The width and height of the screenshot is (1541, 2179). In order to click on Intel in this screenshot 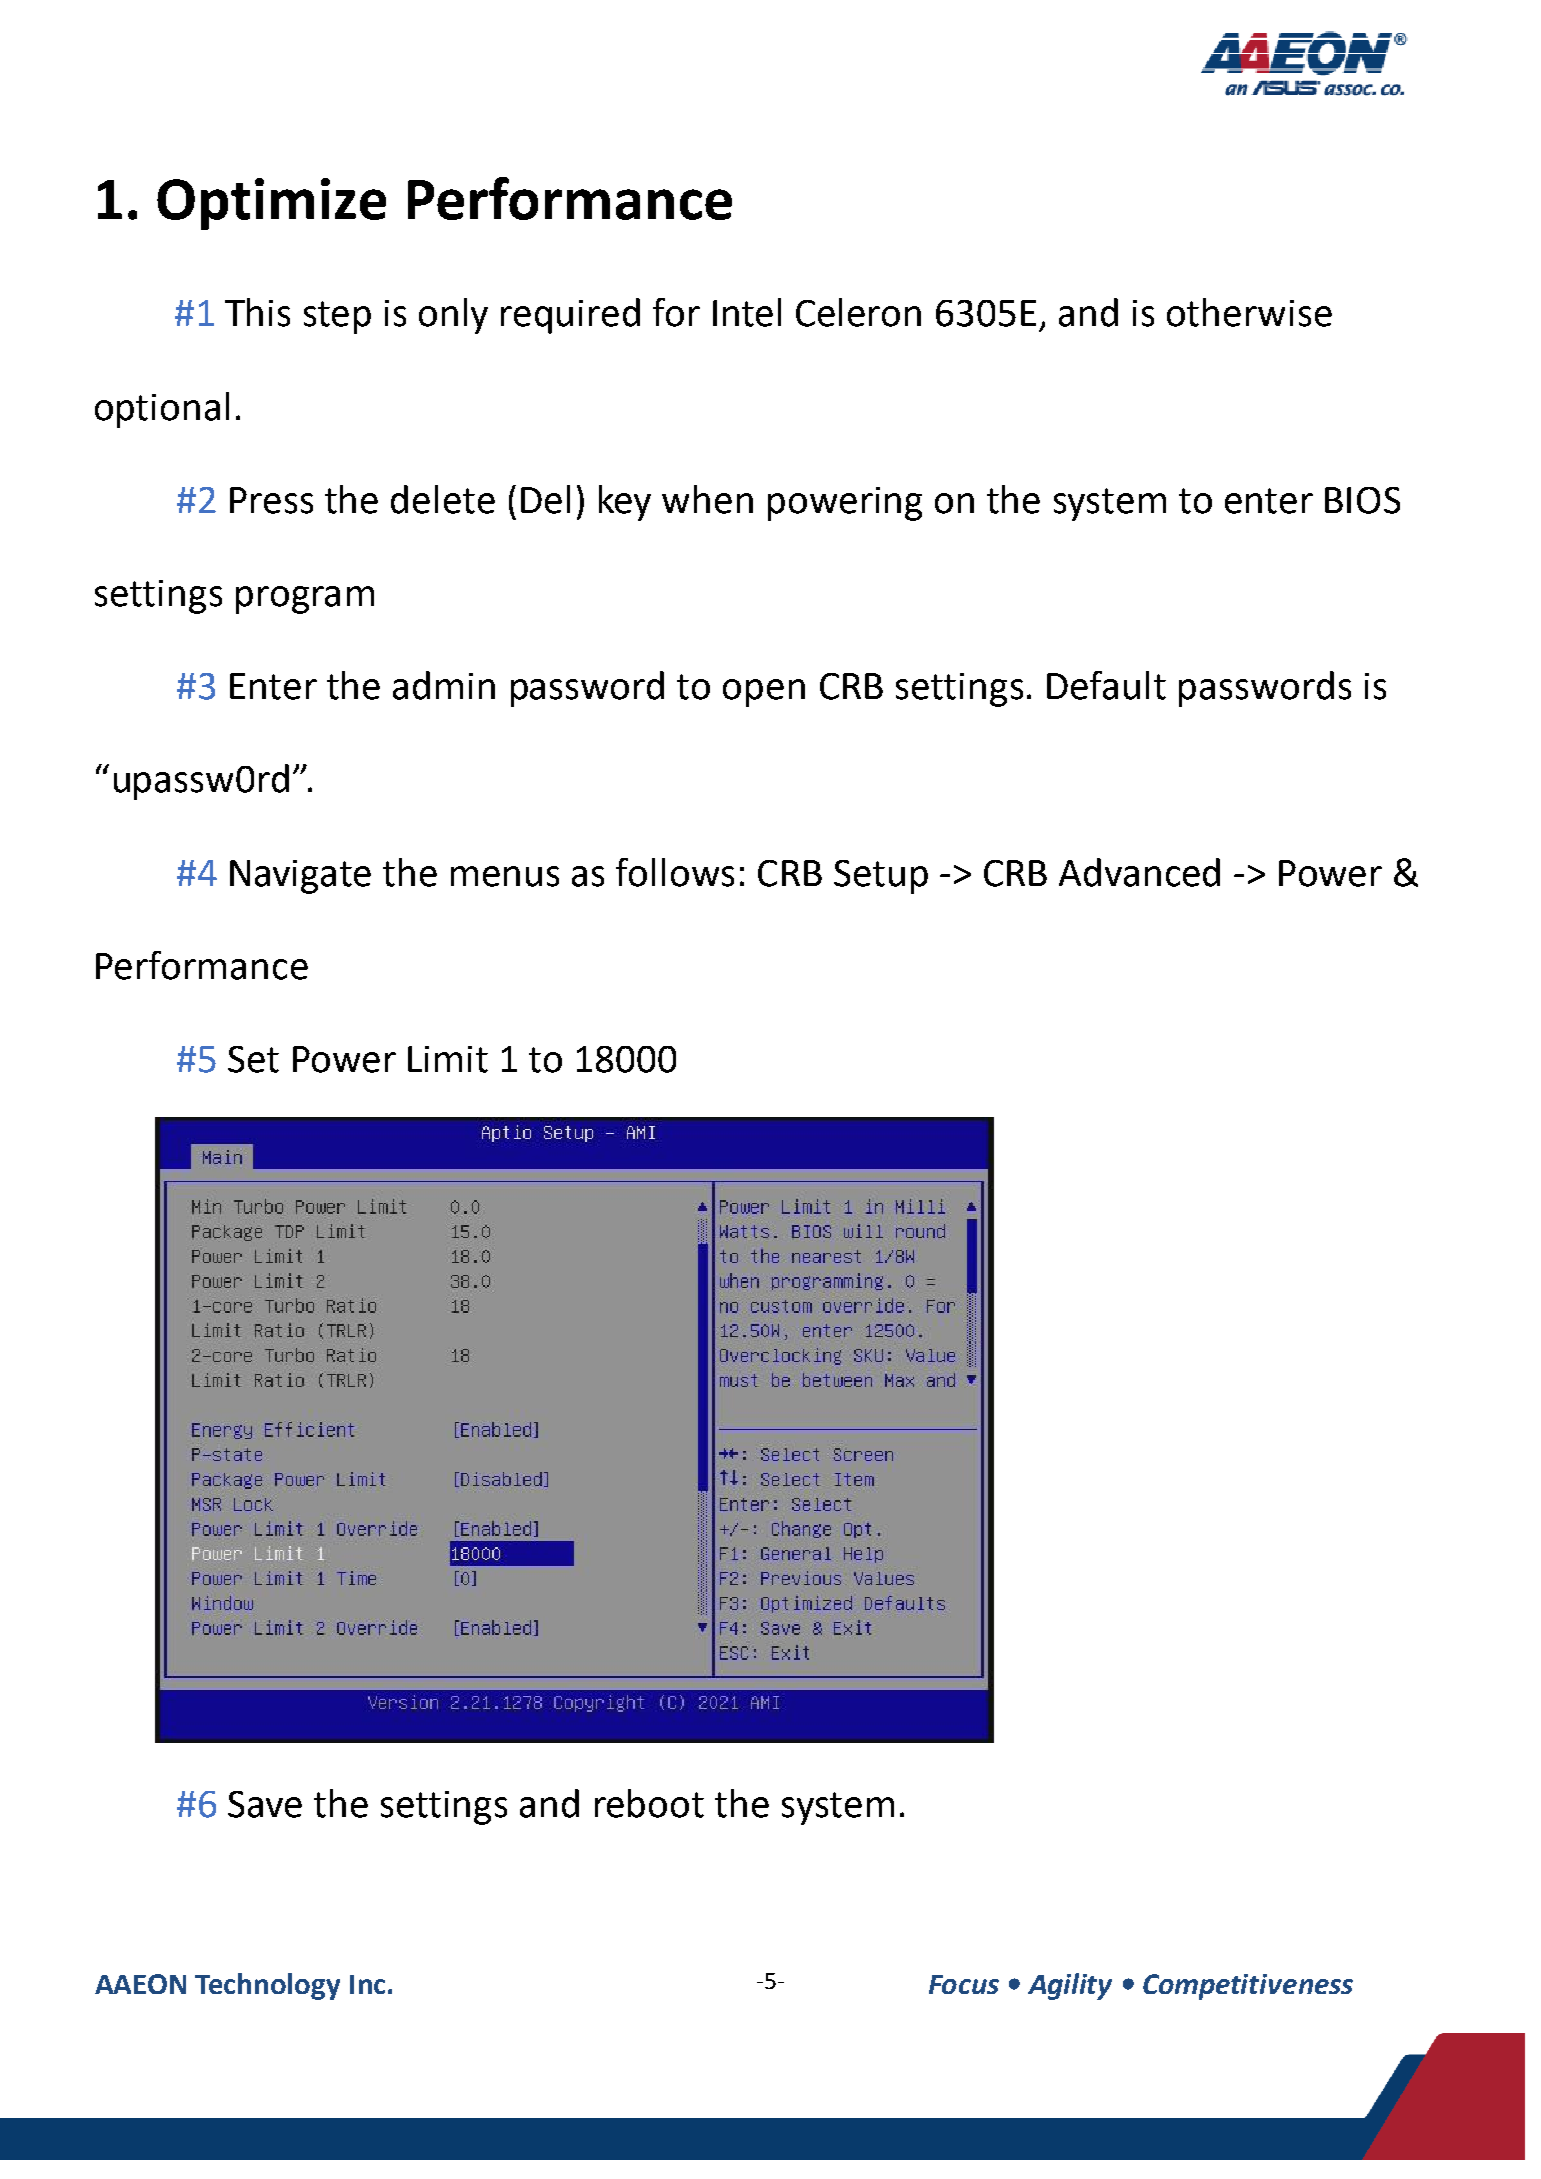, I will do `click(747, 312)`.
